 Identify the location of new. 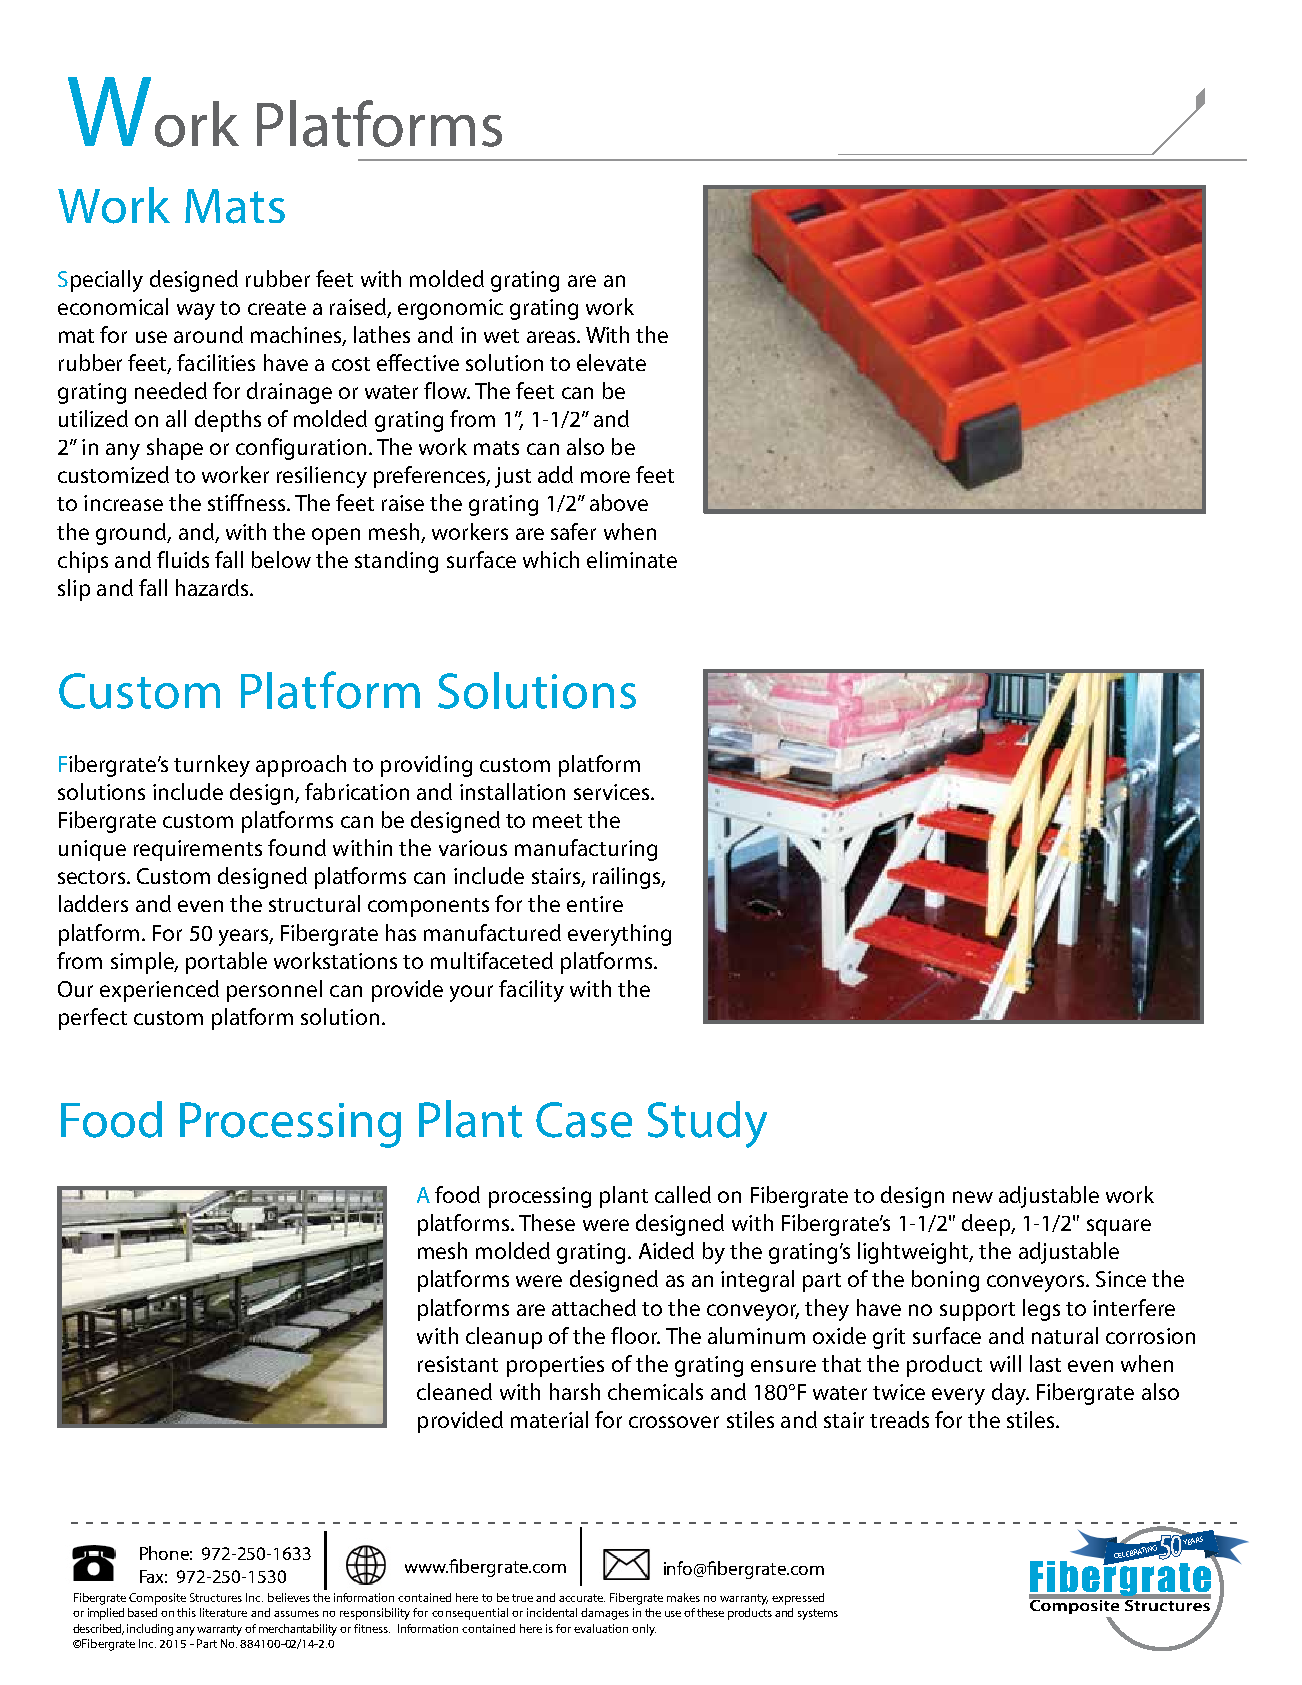
(973, 1197).
